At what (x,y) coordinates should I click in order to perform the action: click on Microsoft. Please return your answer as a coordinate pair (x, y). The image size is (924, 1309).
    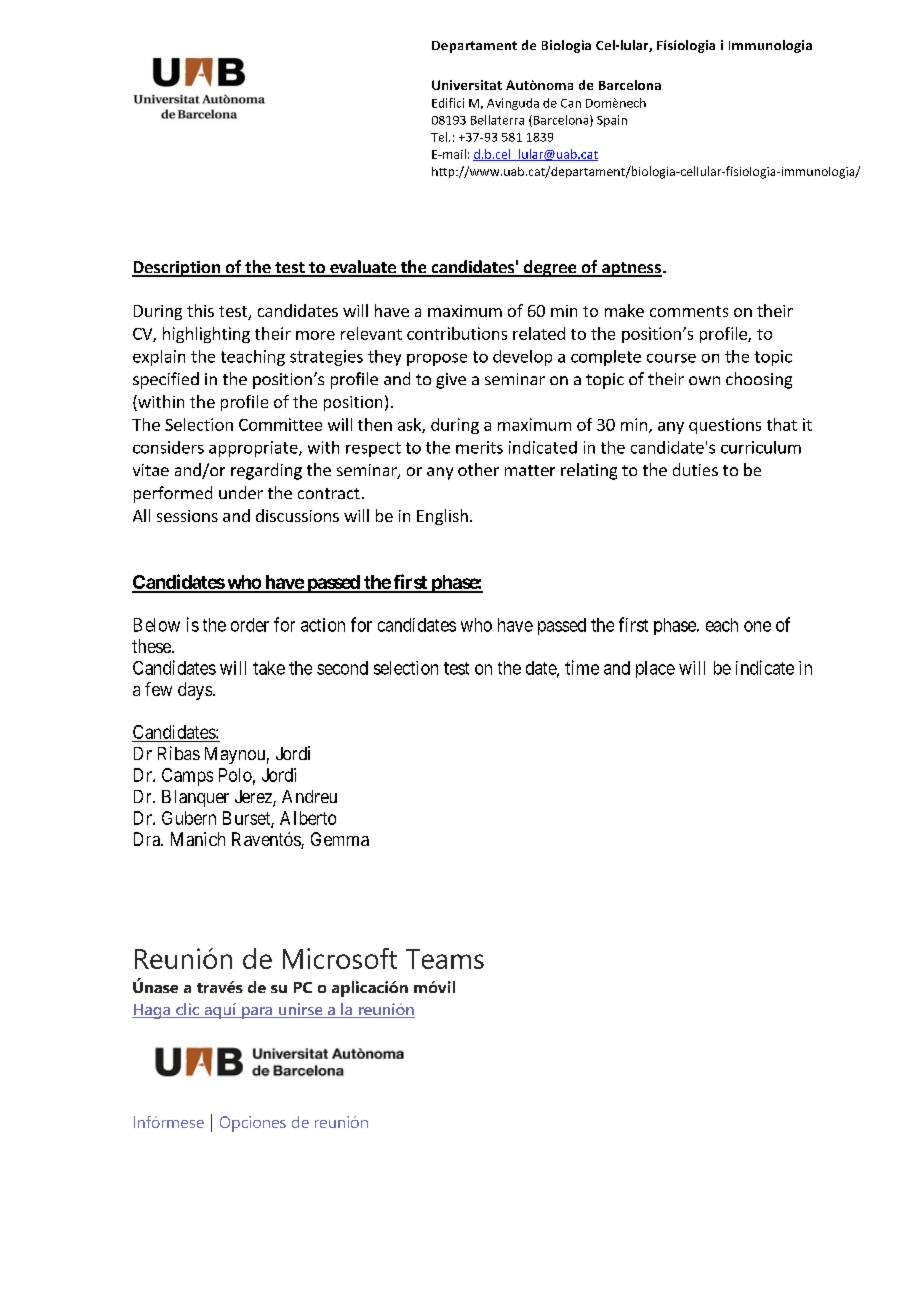
    Looking at the image, I should click on (340, 958).
